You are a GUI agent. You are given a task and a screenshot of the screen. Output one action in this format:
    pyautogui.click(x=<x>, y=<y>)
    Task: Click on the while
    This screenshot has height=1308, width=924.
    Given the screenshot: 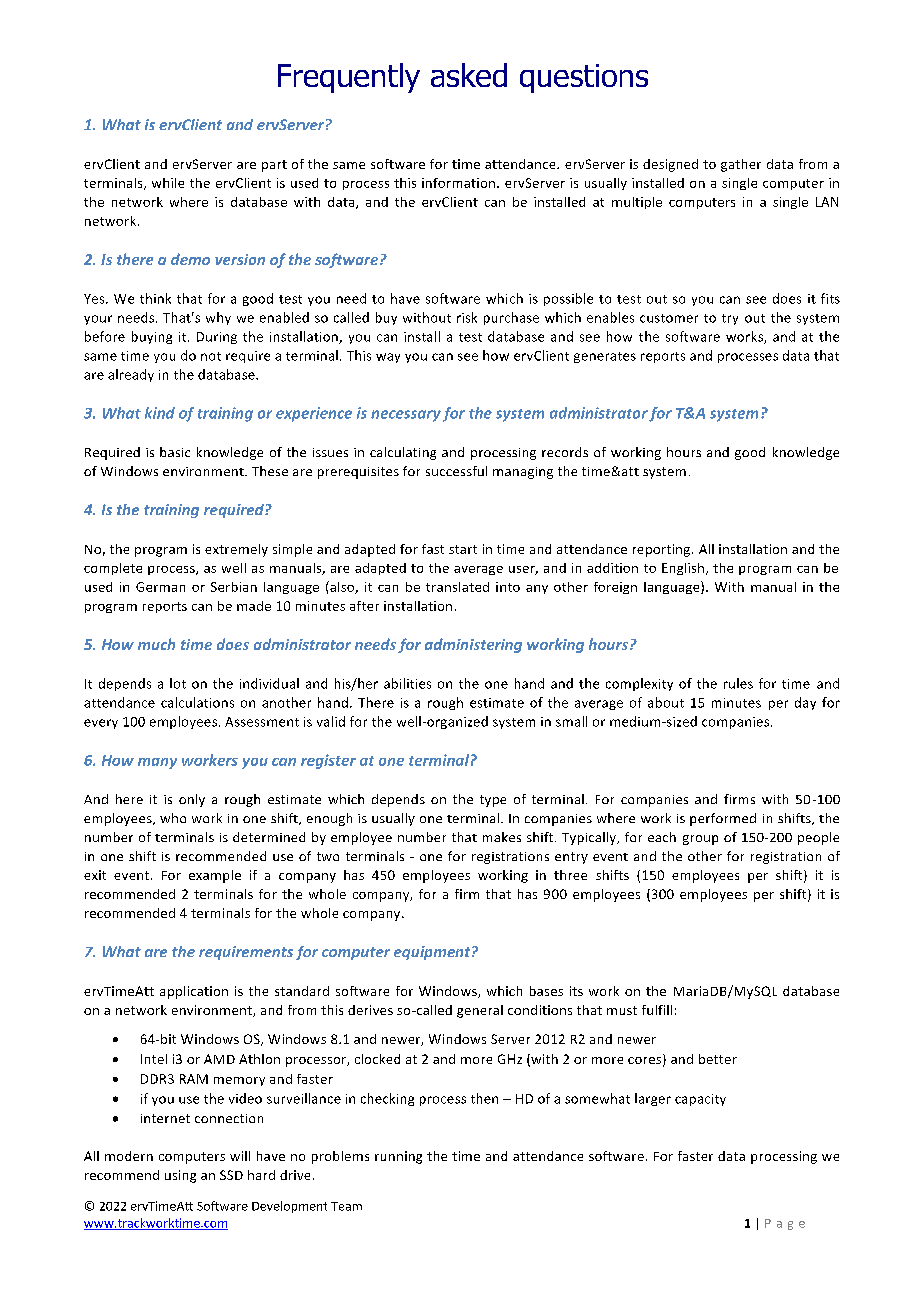 What is the action you would take?
    pyautogui.click(x=168, y=183)
